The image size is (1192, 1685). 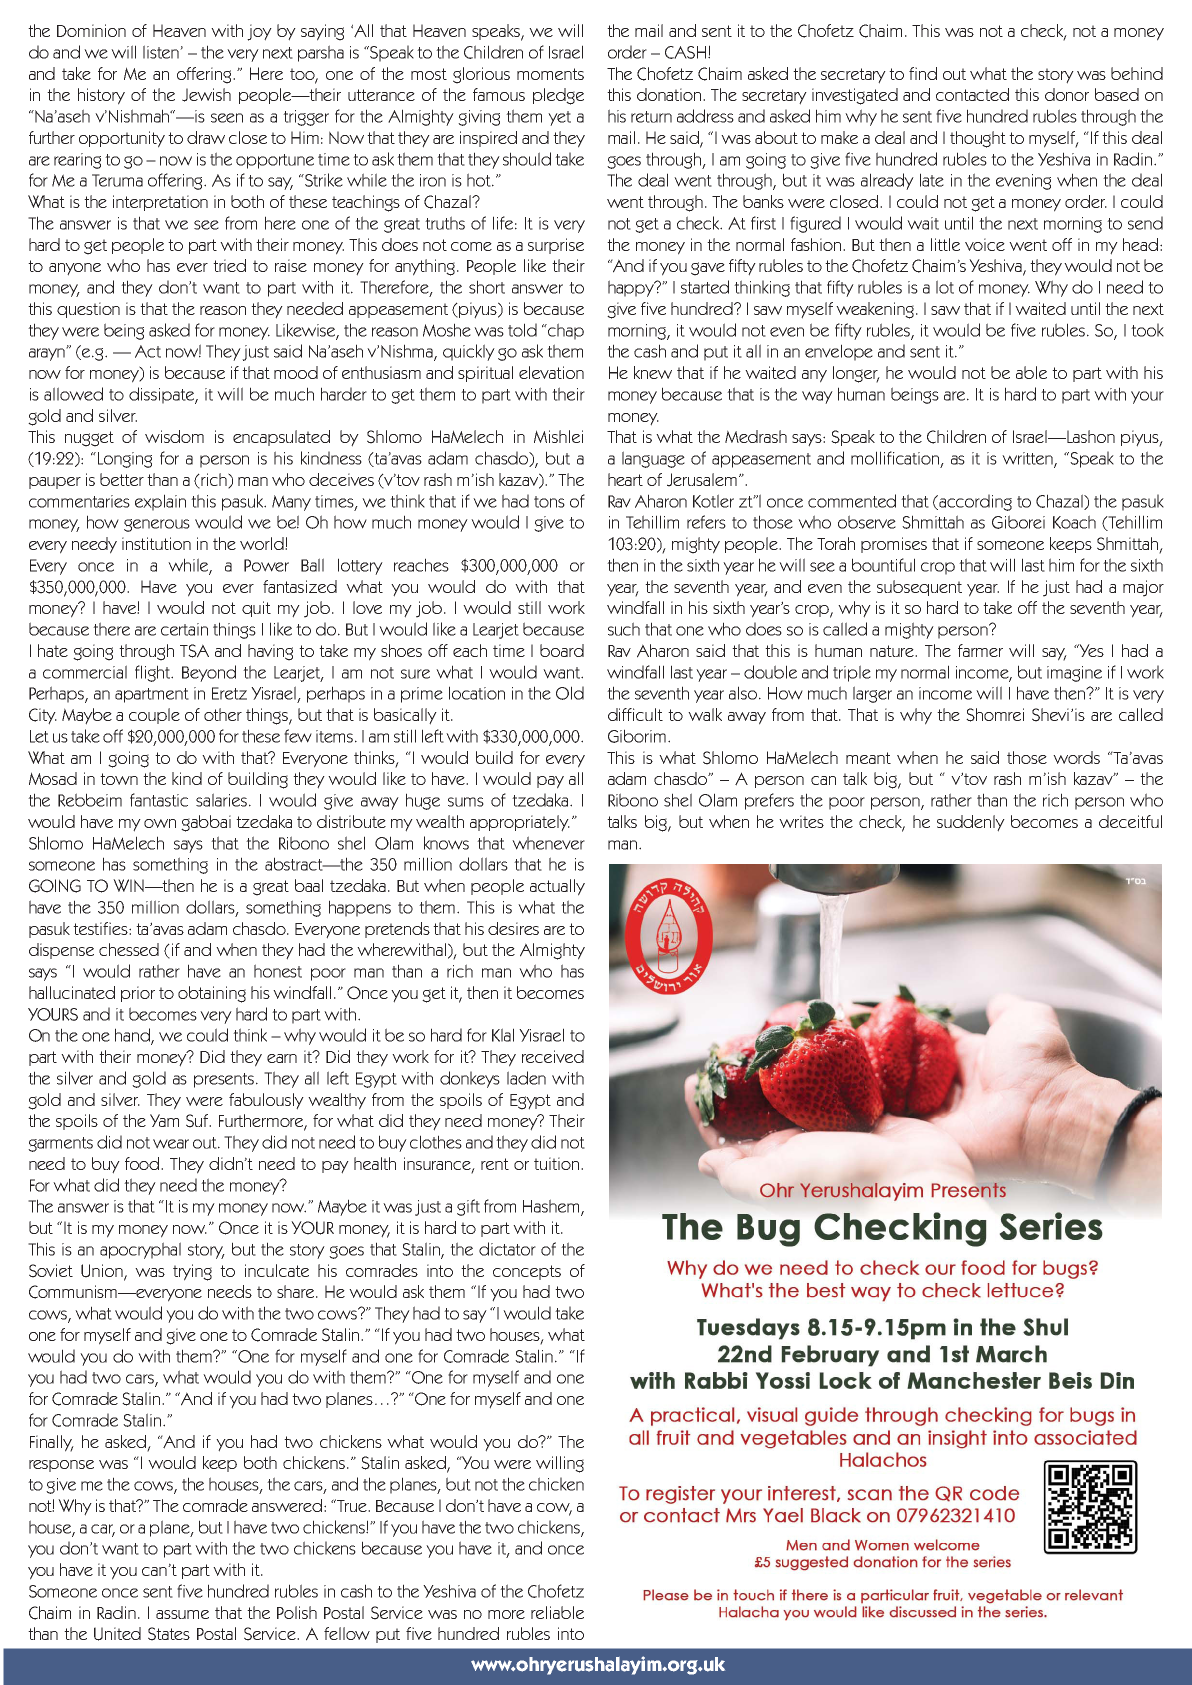 I want to click on wisdom, so click(x=174, y=436).
